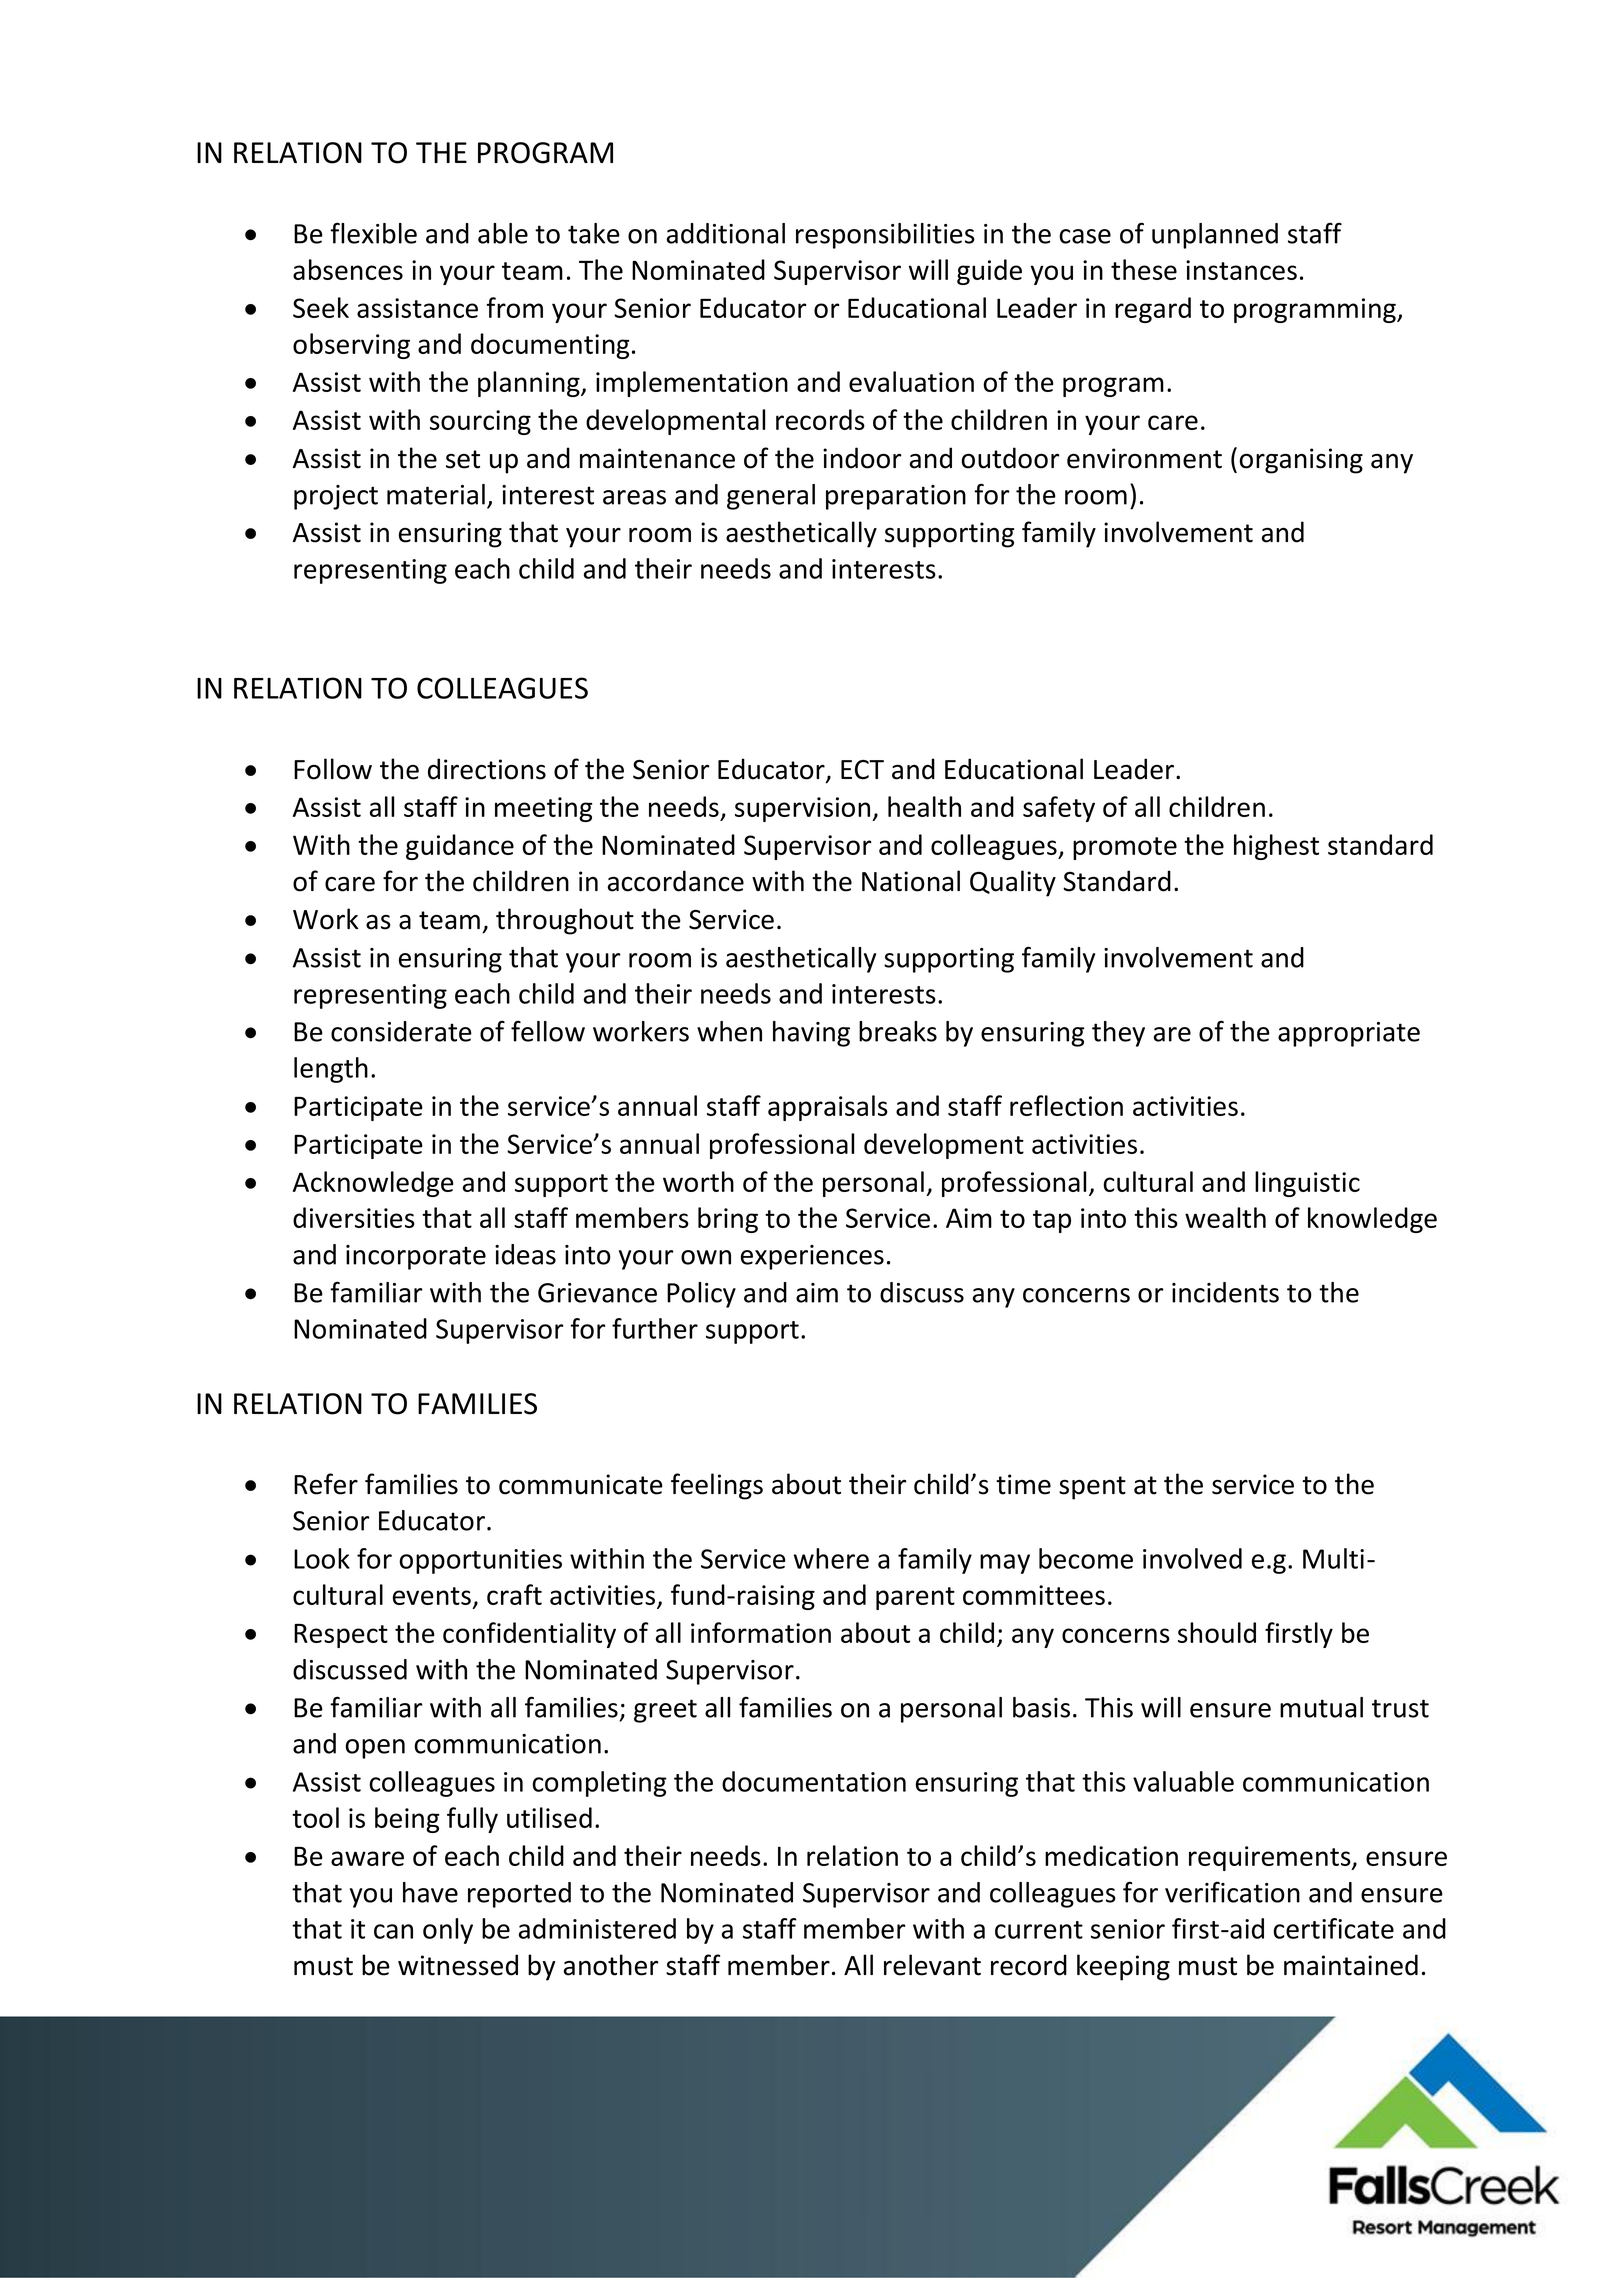  What do you see at coordinates (885, 236) in the screenshot?
I see `responsibilities` at bounding box center [885, 236].
